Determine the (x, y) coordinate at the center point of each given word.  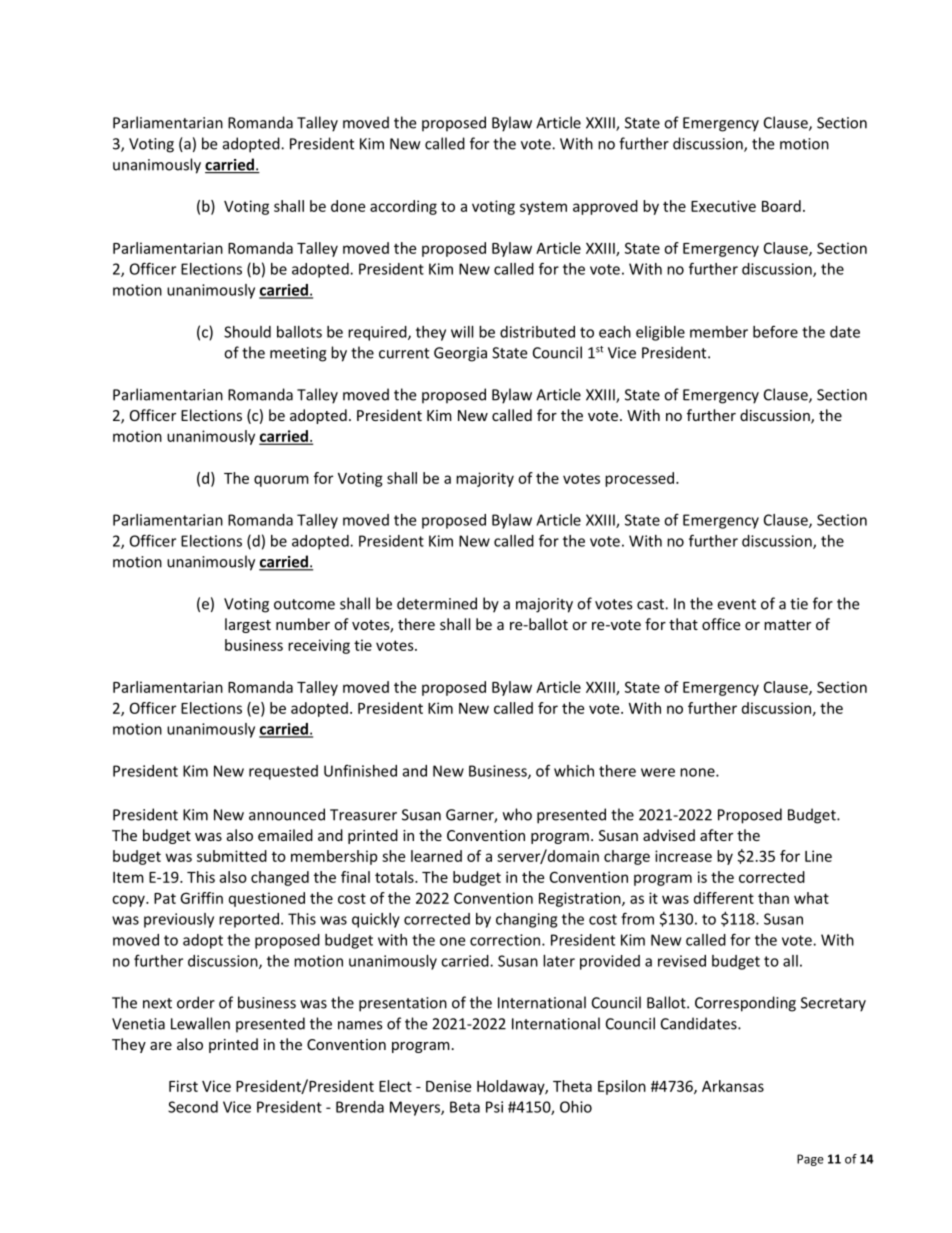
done (348, 206)
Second (193, 1107)
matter (787, 625)
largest (248, 625)
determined (437, 603)
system (543, 208)
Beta (465, 1107)
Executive (723, 206)
